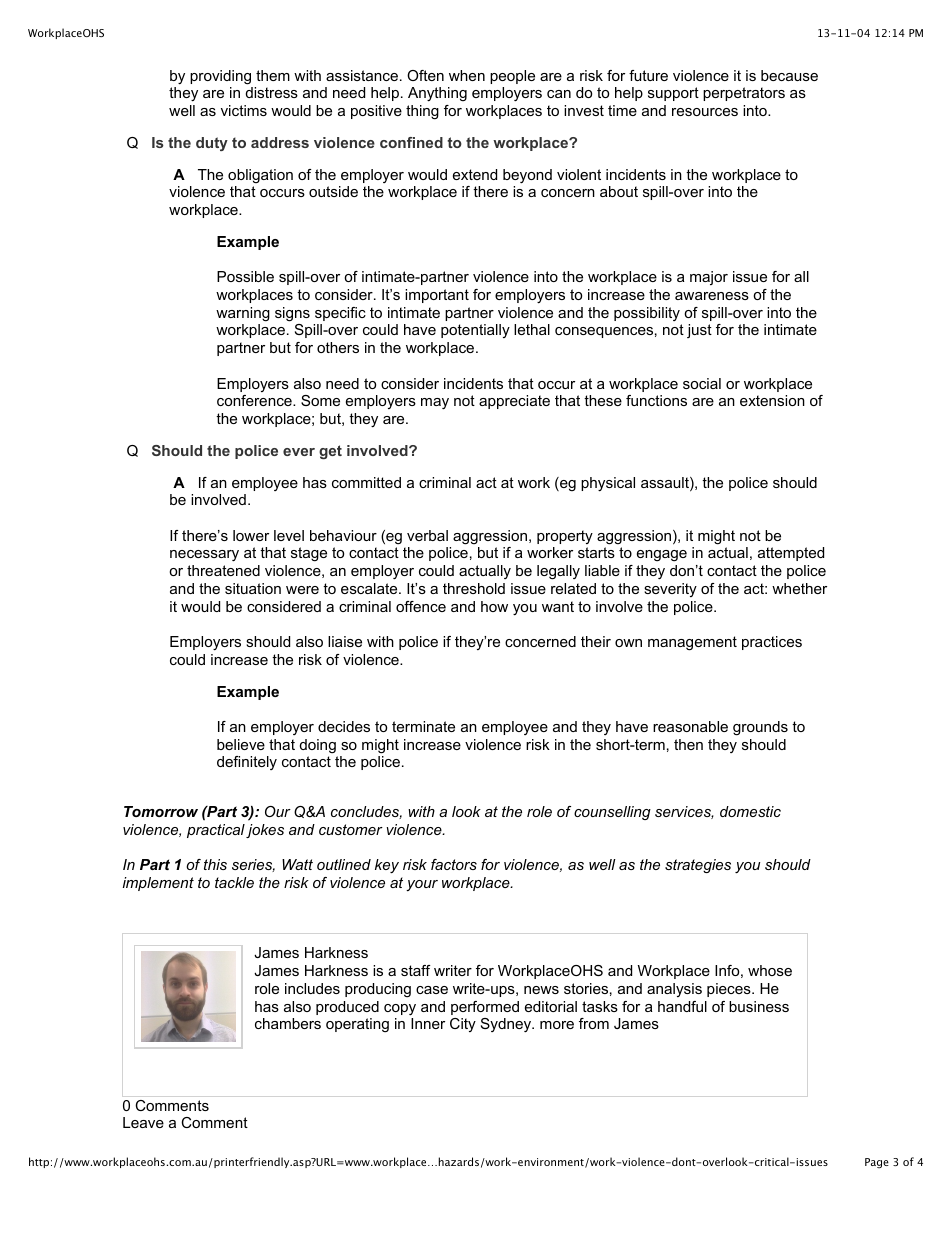 This screenshot has height=1233, width=952. I want to click on Leave, so click(143, 1122).
